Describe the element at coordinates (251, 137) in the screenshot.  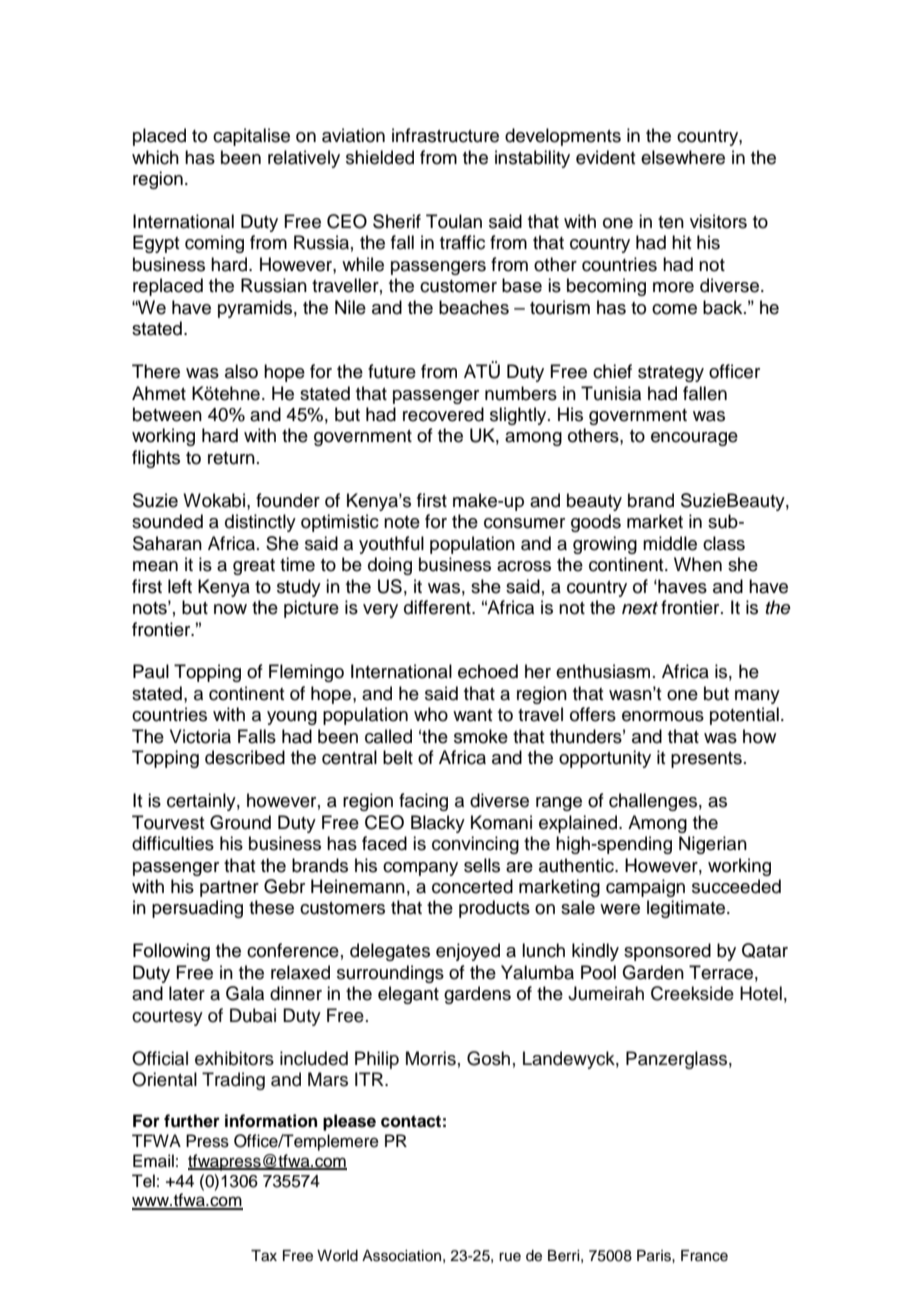
I see `capitalise` at that location.
